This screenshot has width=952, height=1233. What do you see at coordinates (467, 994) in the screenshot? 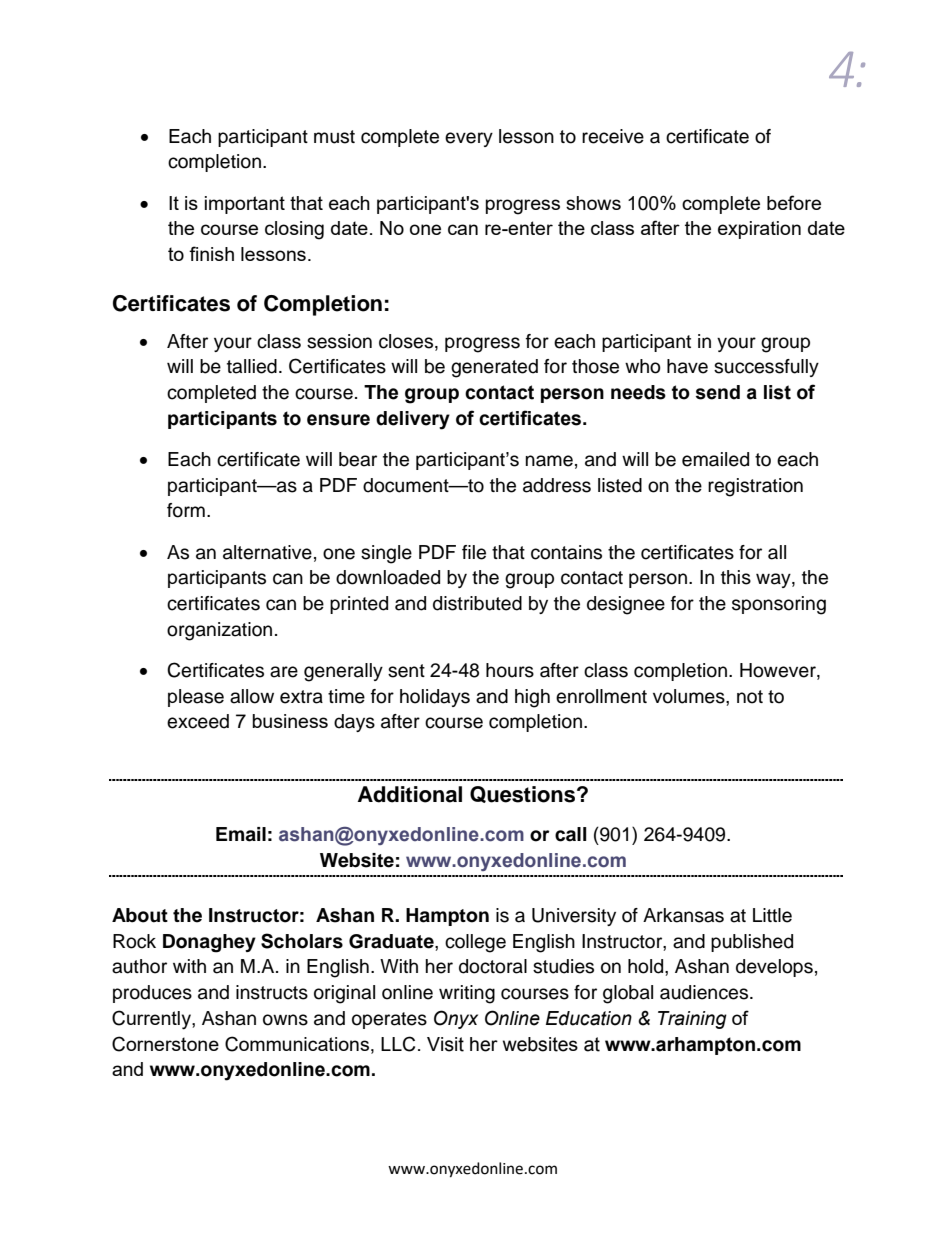
I see `writing` at bounding box center [467, 994].
